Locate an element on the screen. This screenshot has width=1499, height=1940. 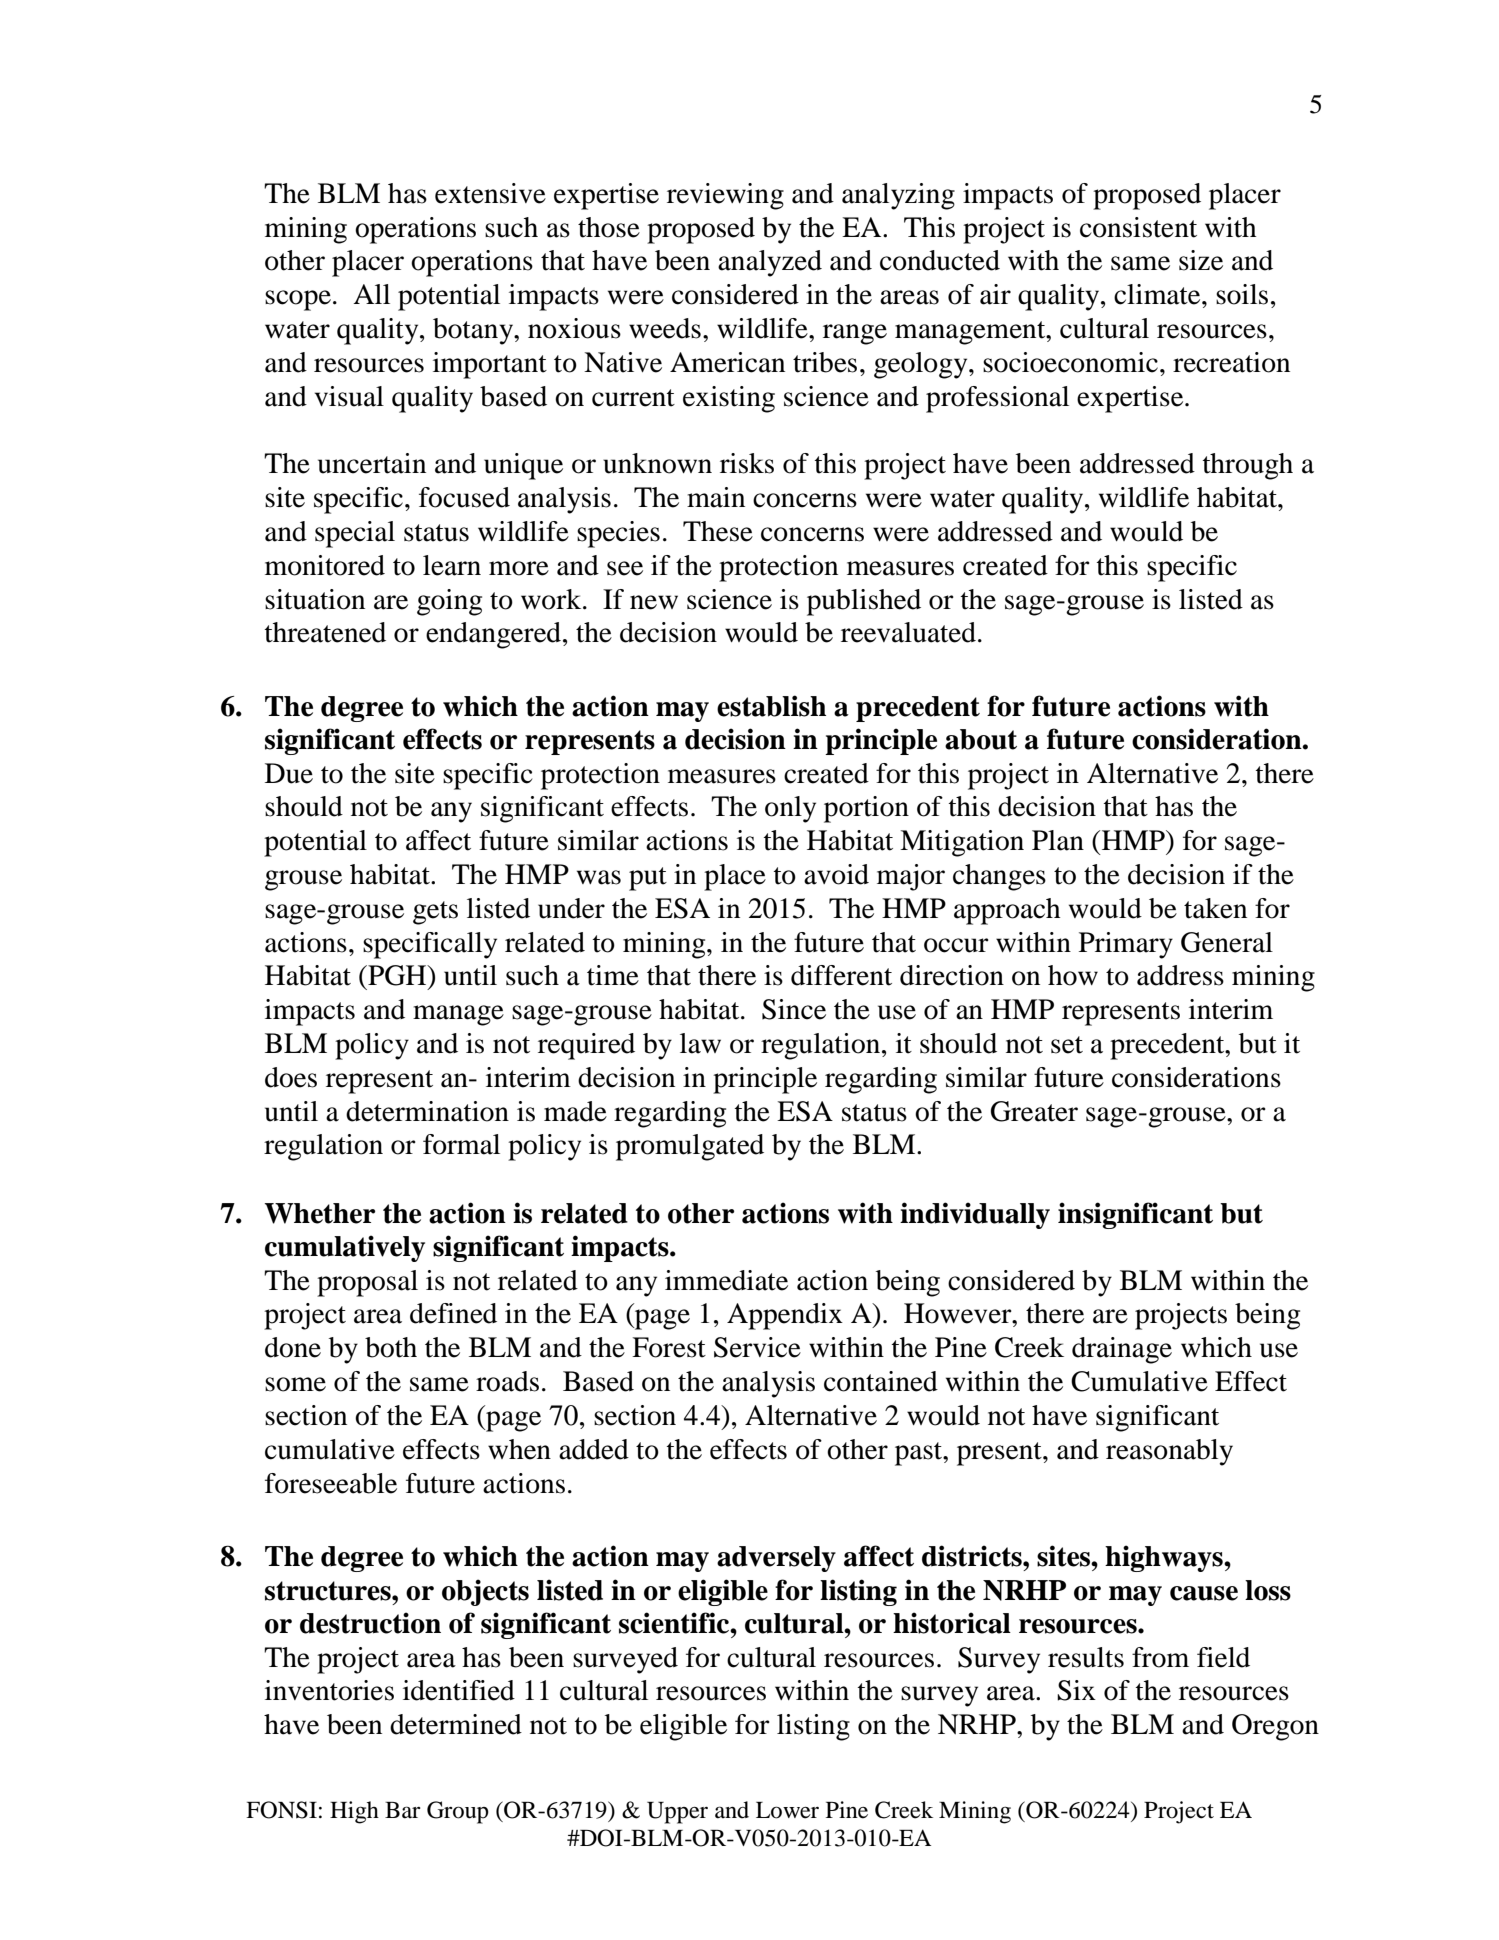
Lower is located at coordinates (787, 1810).
